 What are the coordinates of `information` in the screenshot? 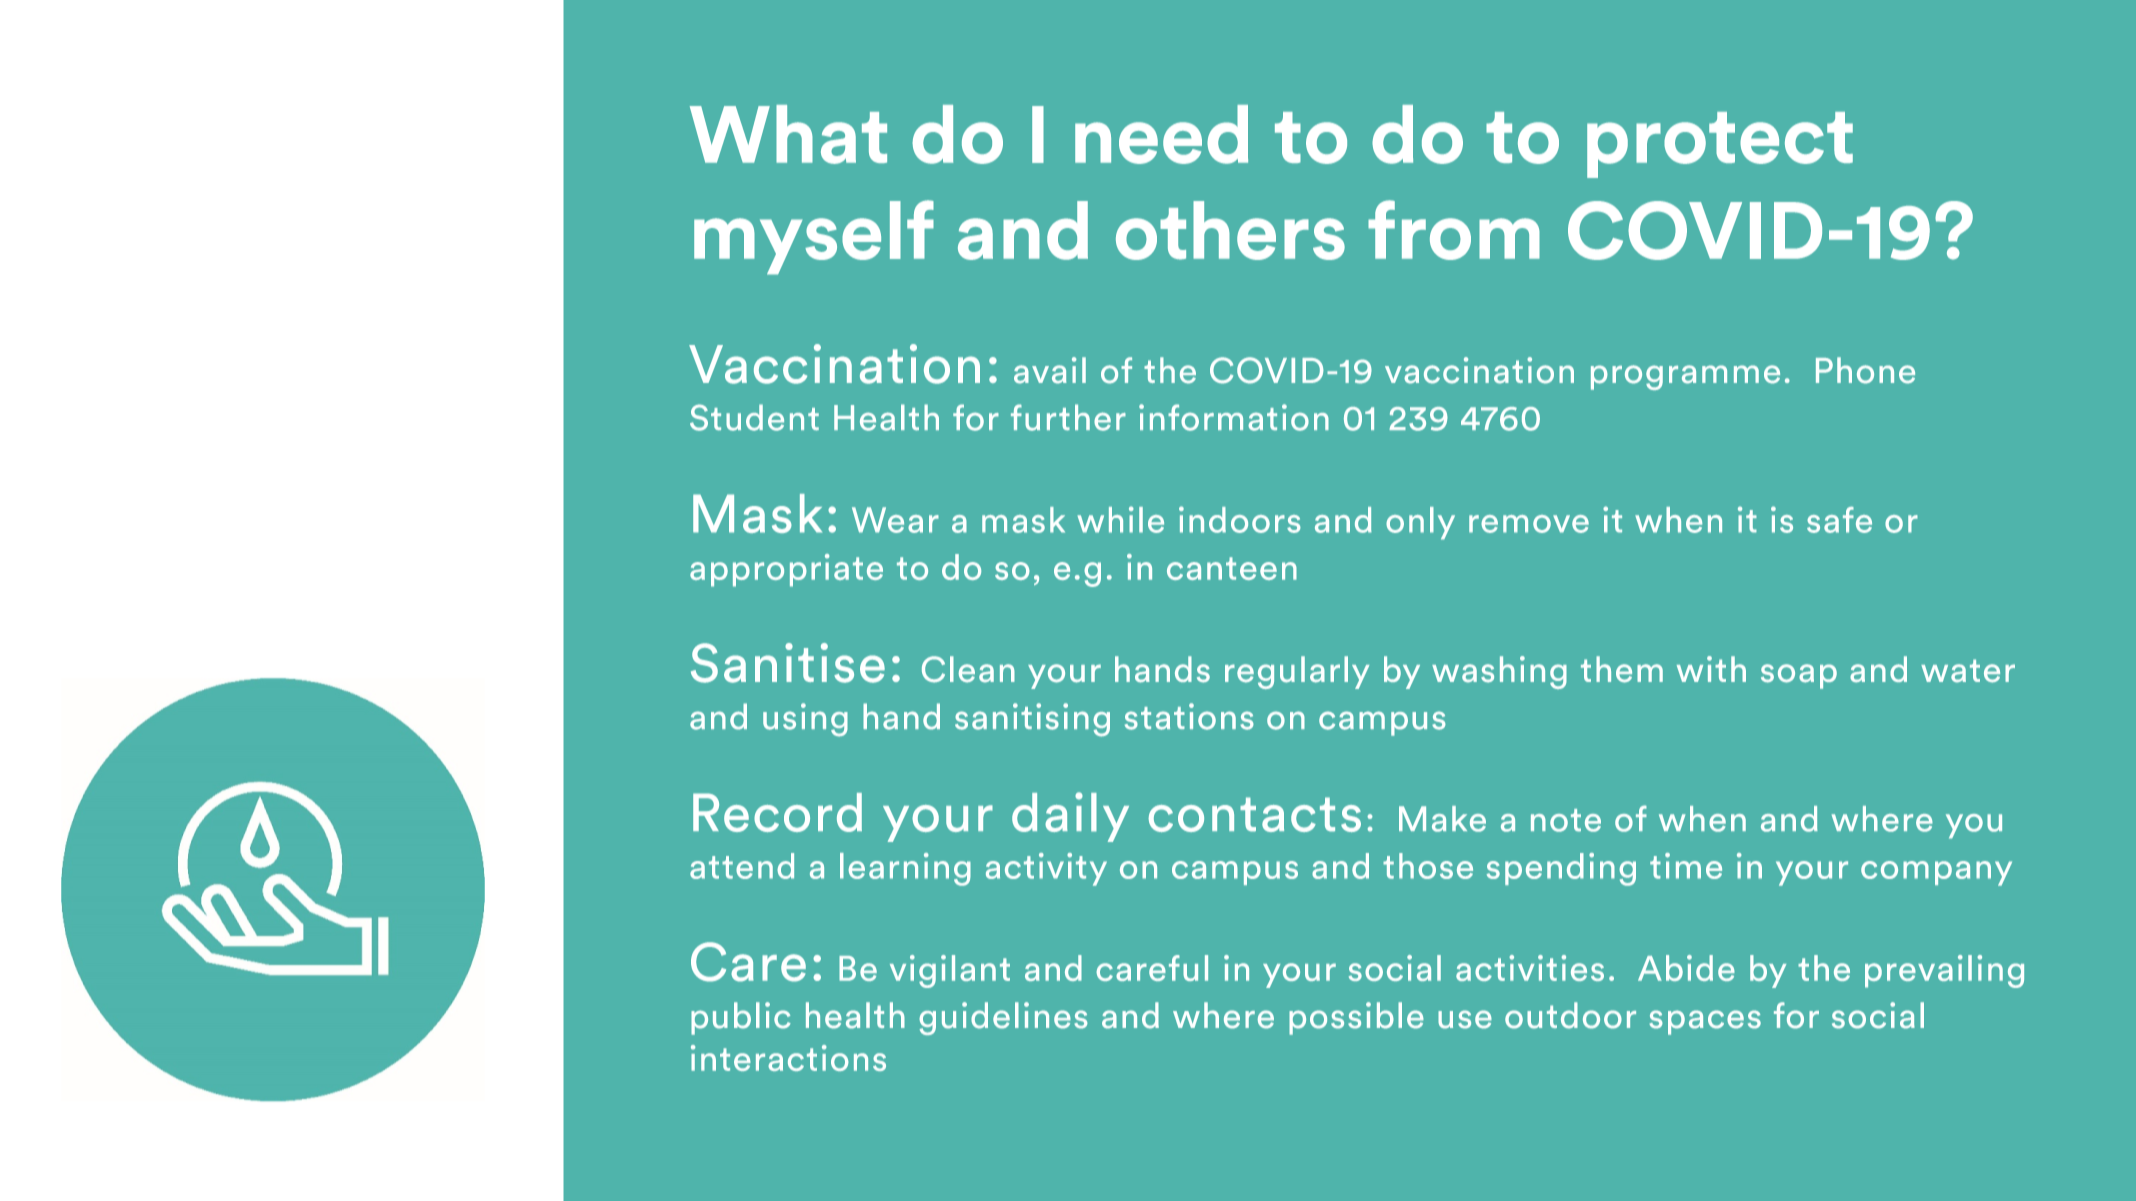 It's located at (1234, 417).
